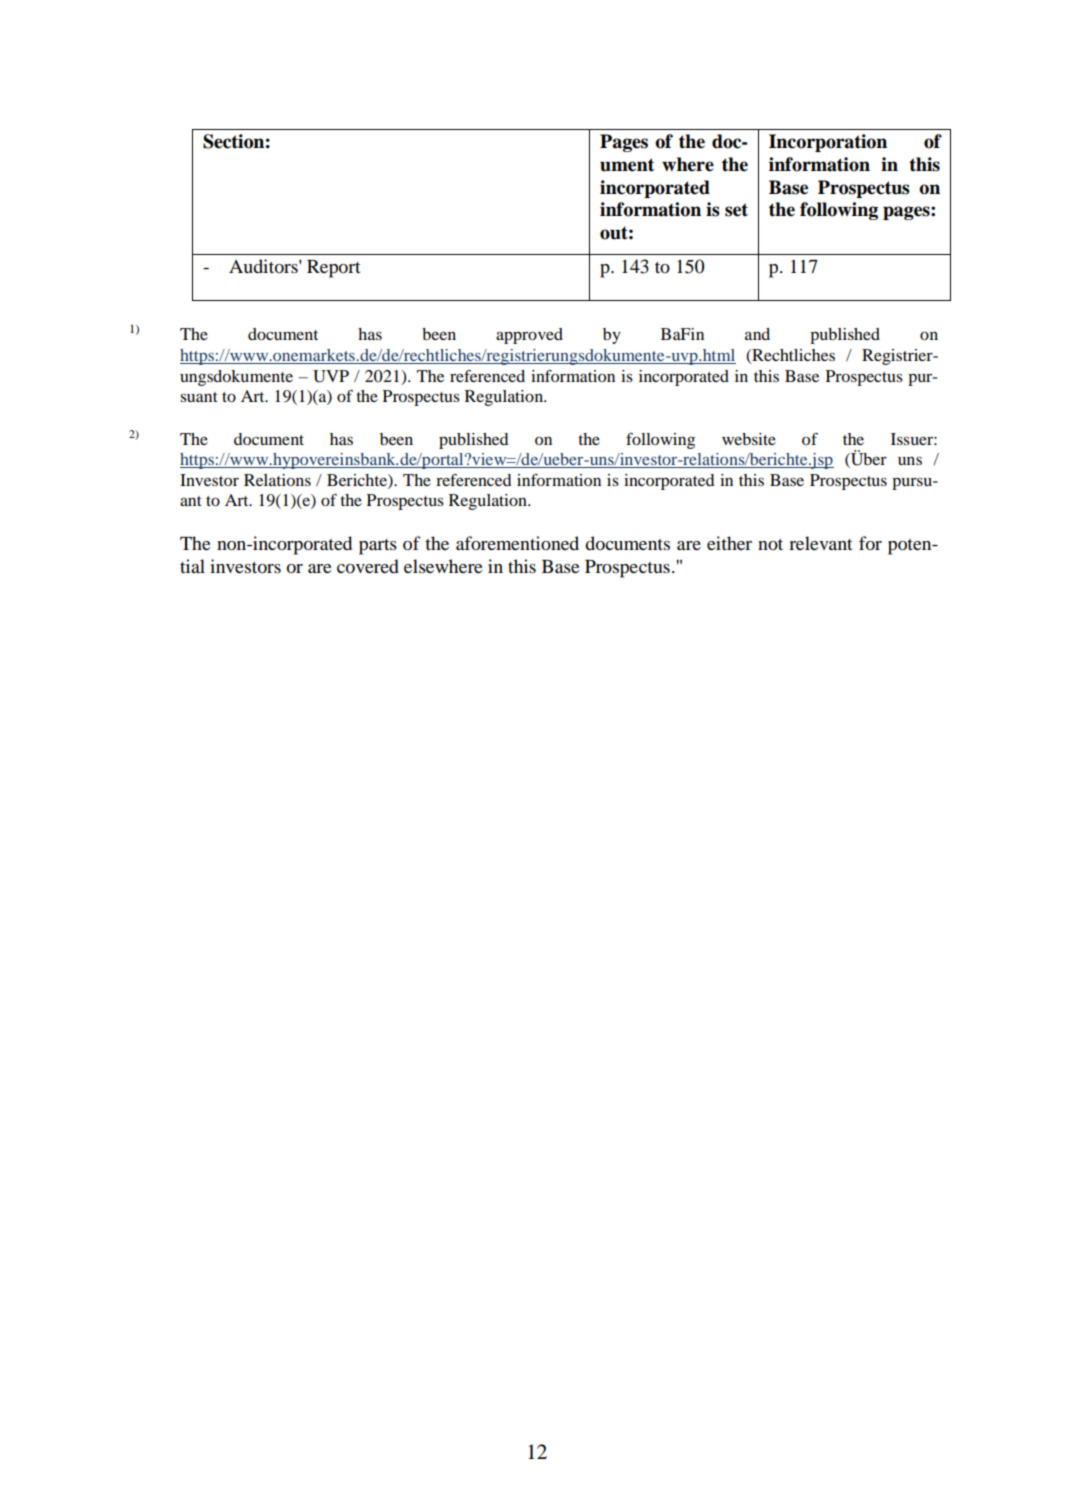 The height and width of the page is (1511, 1068). I want to click on set, so click(736, 210).
